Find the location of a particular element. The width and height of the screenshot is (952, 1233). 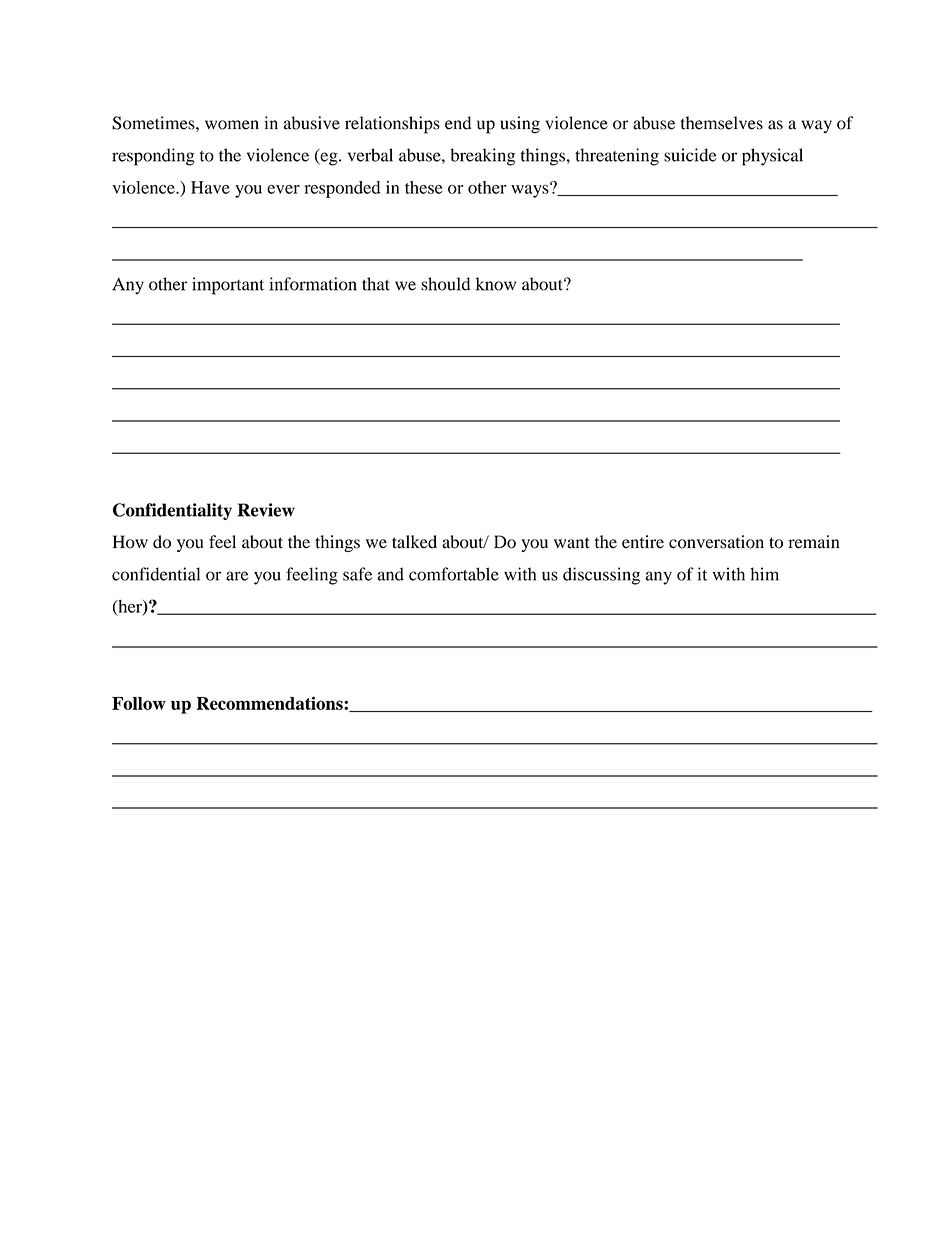

women is located at coordinates (232, 125).
